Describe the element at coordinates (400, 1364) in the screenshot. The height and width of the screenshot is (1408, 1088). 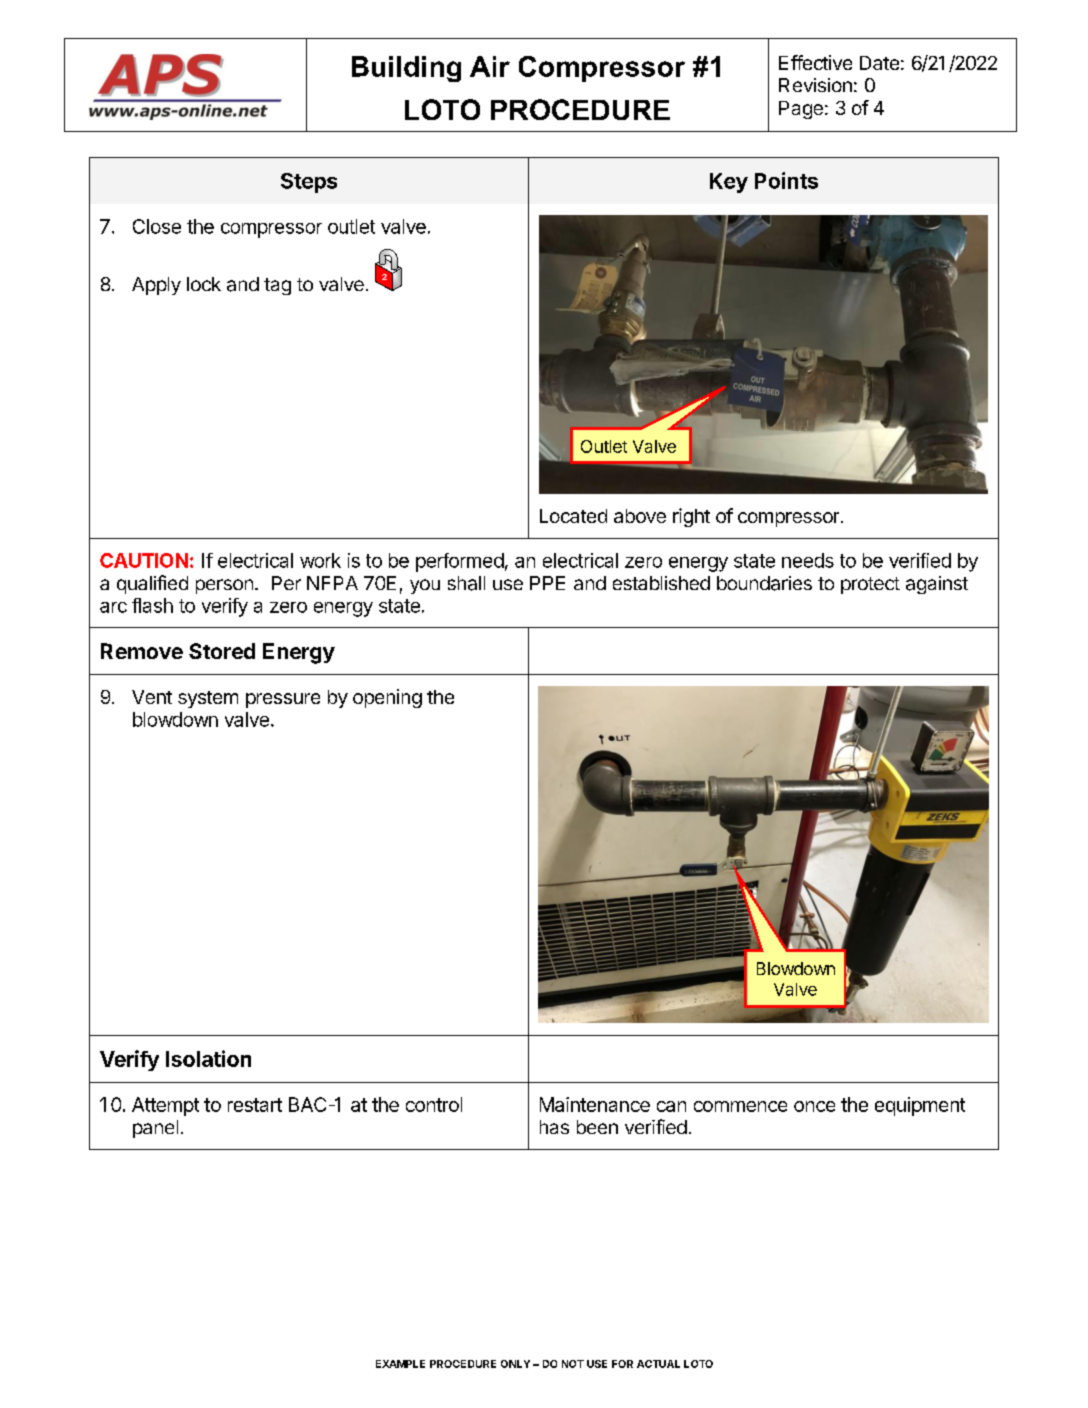
I see `EXAMPLE` at that location.
